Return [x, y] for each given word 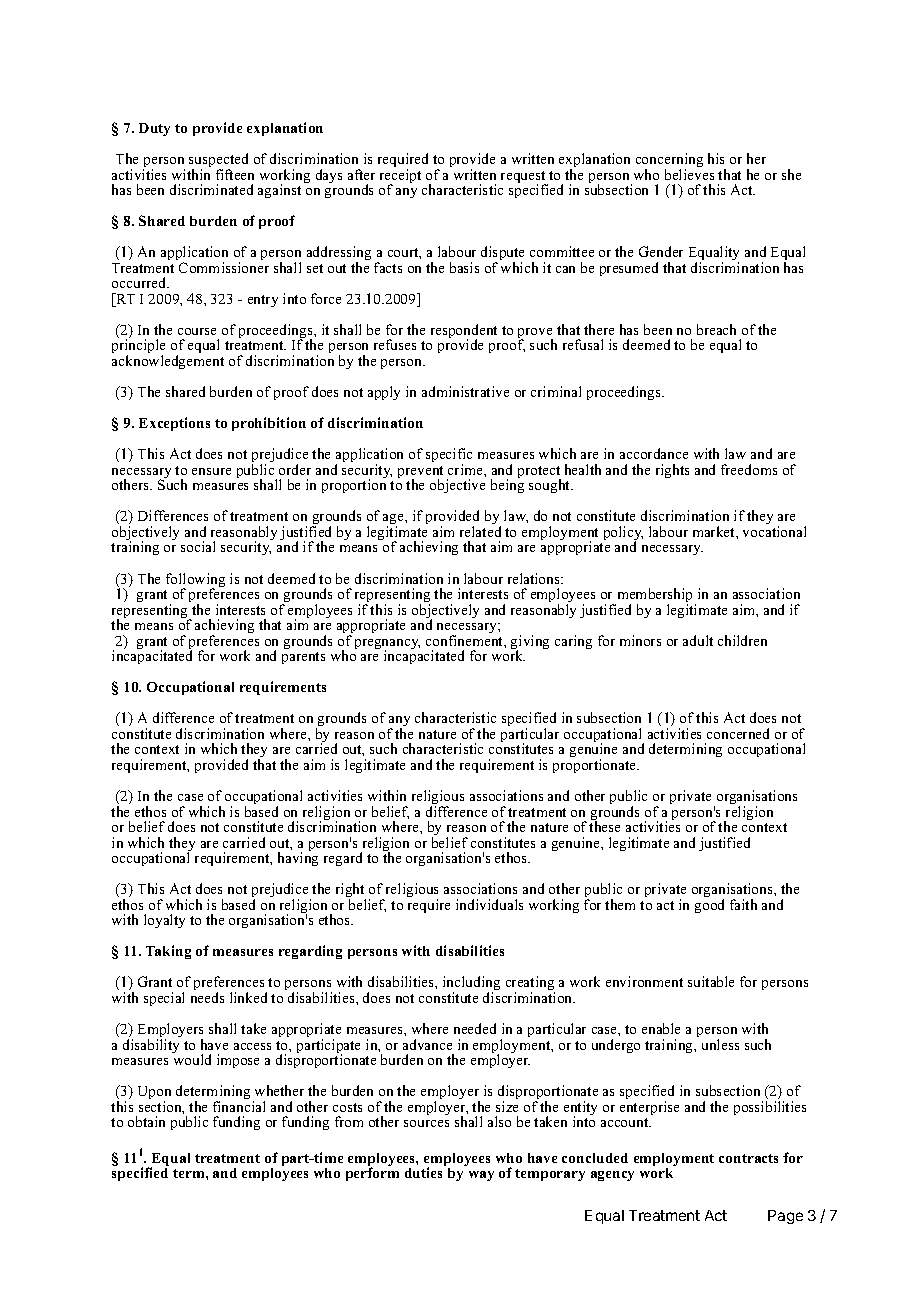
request [524, 178]
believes [689, 174]
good [709, 906]
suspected [218, 161]
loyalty [164, 921]
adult [698, 640]
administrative [465, 391]
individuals [489, 904]
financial [239, 1106]
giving [530, 643]
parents [303, 658]
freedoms [749, 469]
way [481, 1176]
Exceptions [174, 424]
